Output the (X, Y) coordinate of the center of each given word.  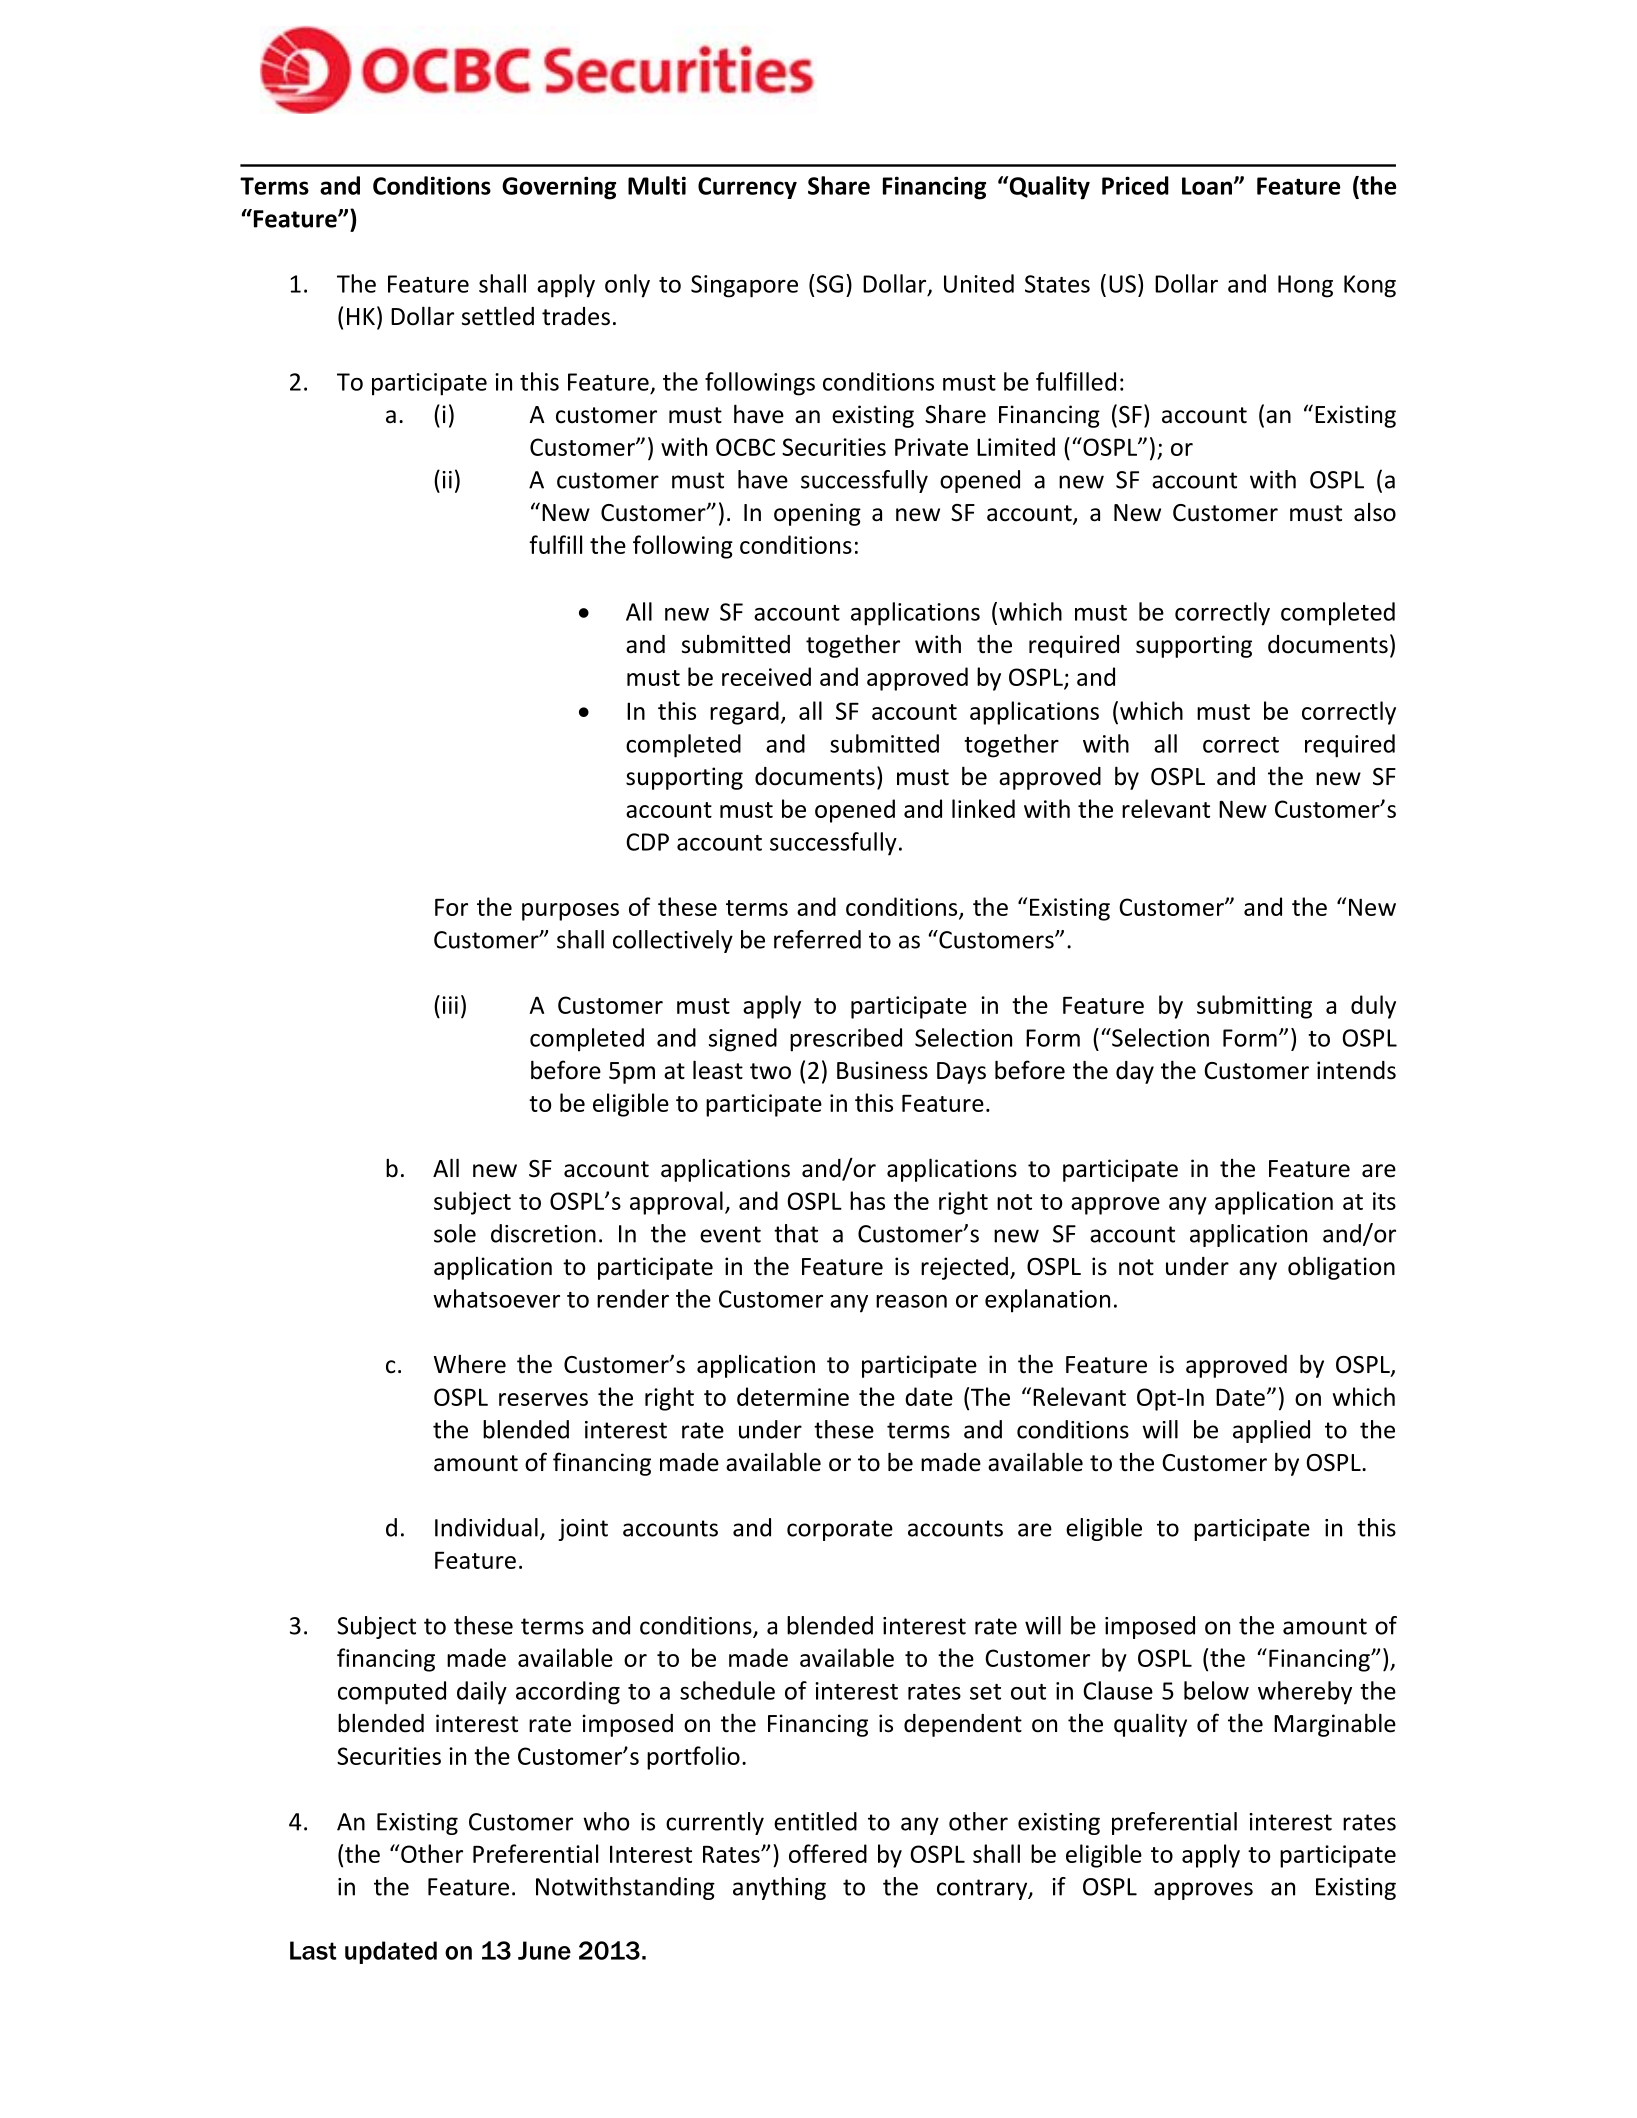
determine (793, 1396)
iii (450, 1005)
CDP (647, 842)
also (1375, 512)
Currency (747, 188)
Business (882, 1070)
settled (498, 316)
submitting (1254, 1007)
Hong (1305, 286)
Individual (486, 1527)
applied (1271, 1431)
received (766, 676)
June (544, 1950)
